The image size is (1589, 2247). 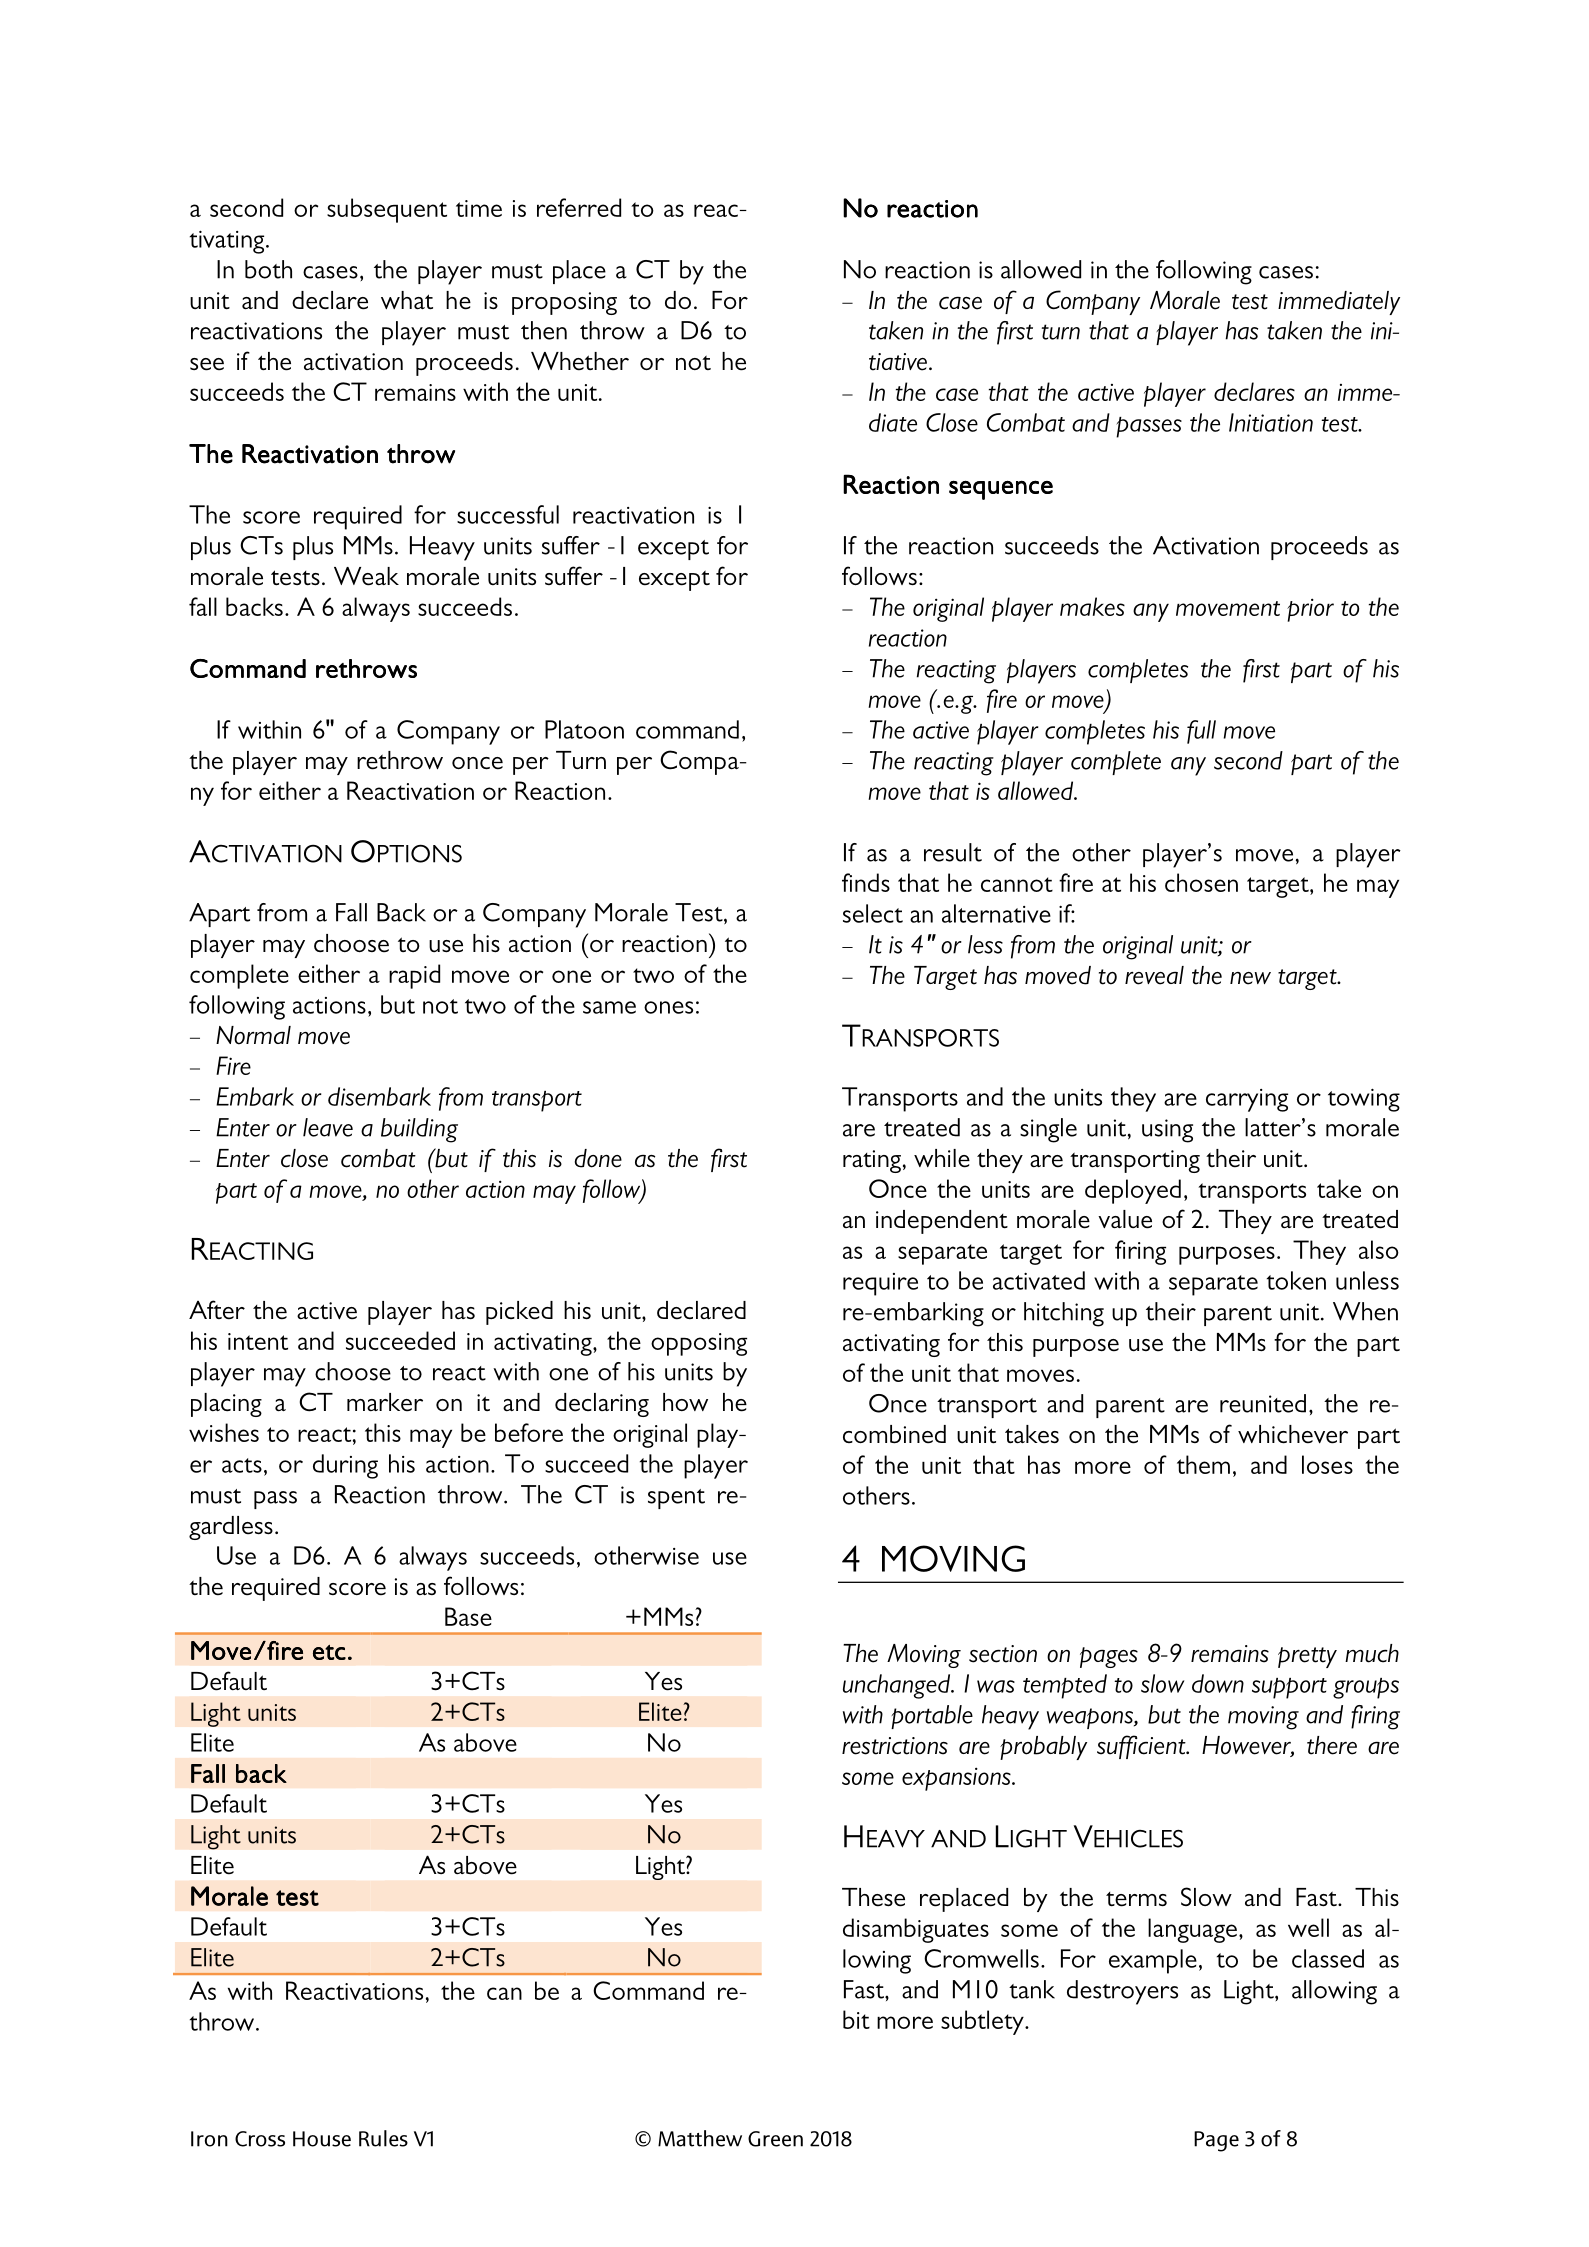 I want to click on unchanged, so click(x=898, y=1686).
